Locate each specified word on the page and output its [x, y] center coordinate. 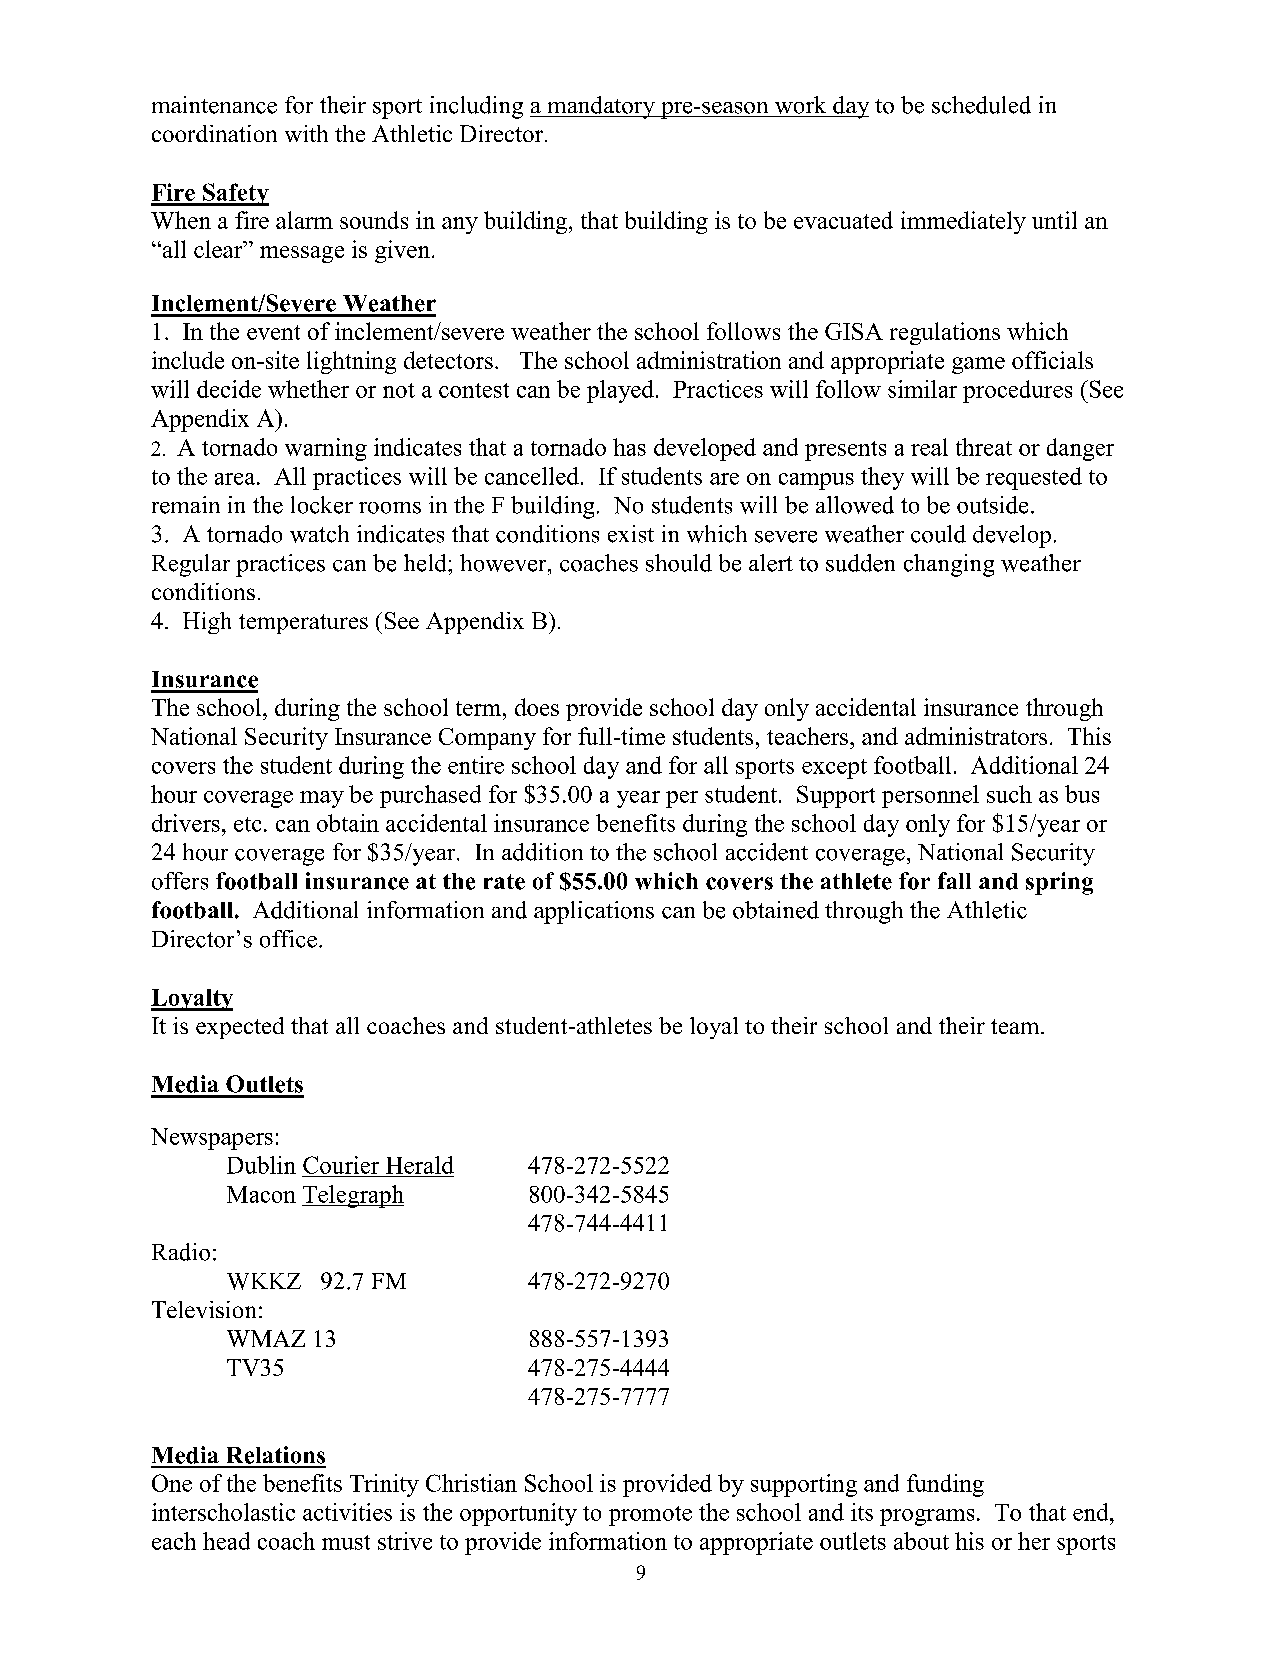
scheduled [981, 105]
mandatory [601, 107]
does [537, 707]
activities [347, 1512]
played [620, 391]
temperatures [303, 624]
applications [594, 912]
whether [308, 389]
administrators [976, 736]
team [1016, 1026]
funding [945, 1485]
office [288, 939]
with [306, 133]
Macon [261, 1194]
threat [984, 447]
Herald [420, 1165]
